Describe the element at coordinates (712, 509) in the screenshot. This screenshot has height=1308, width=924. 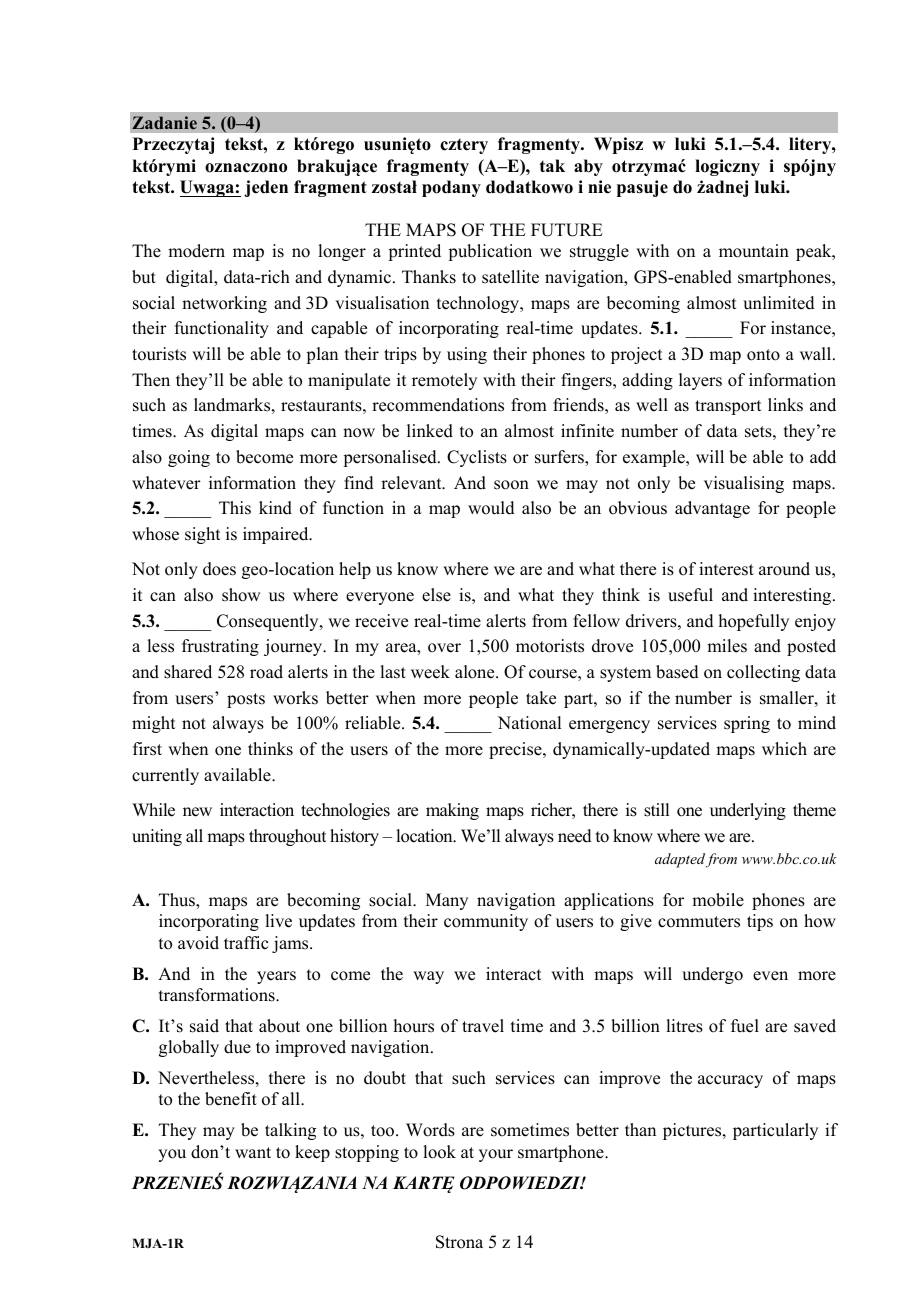
I see `advantage` at that location.
